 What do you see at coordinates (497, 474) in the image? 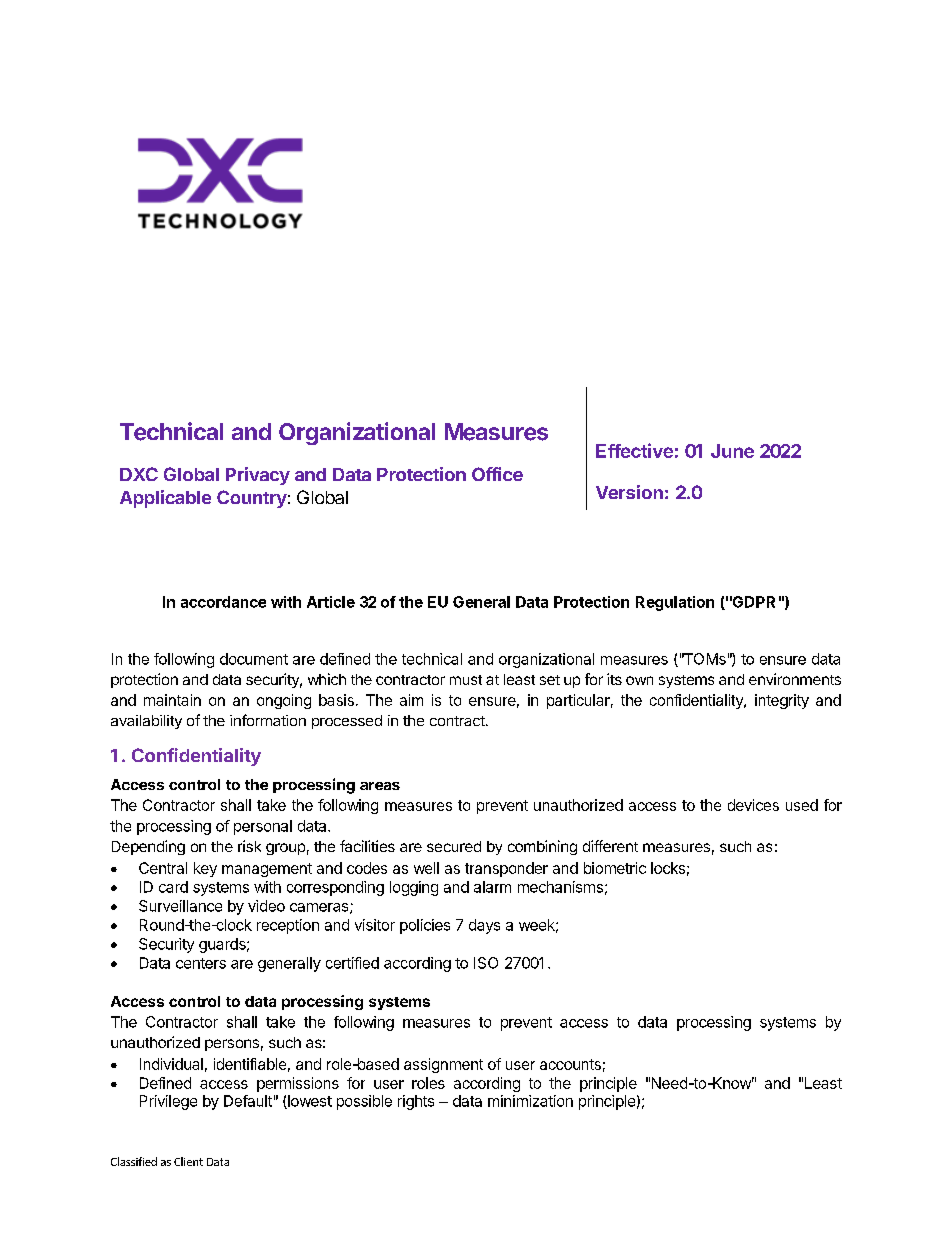
I see `Office` at bounding box center [497, 474].
